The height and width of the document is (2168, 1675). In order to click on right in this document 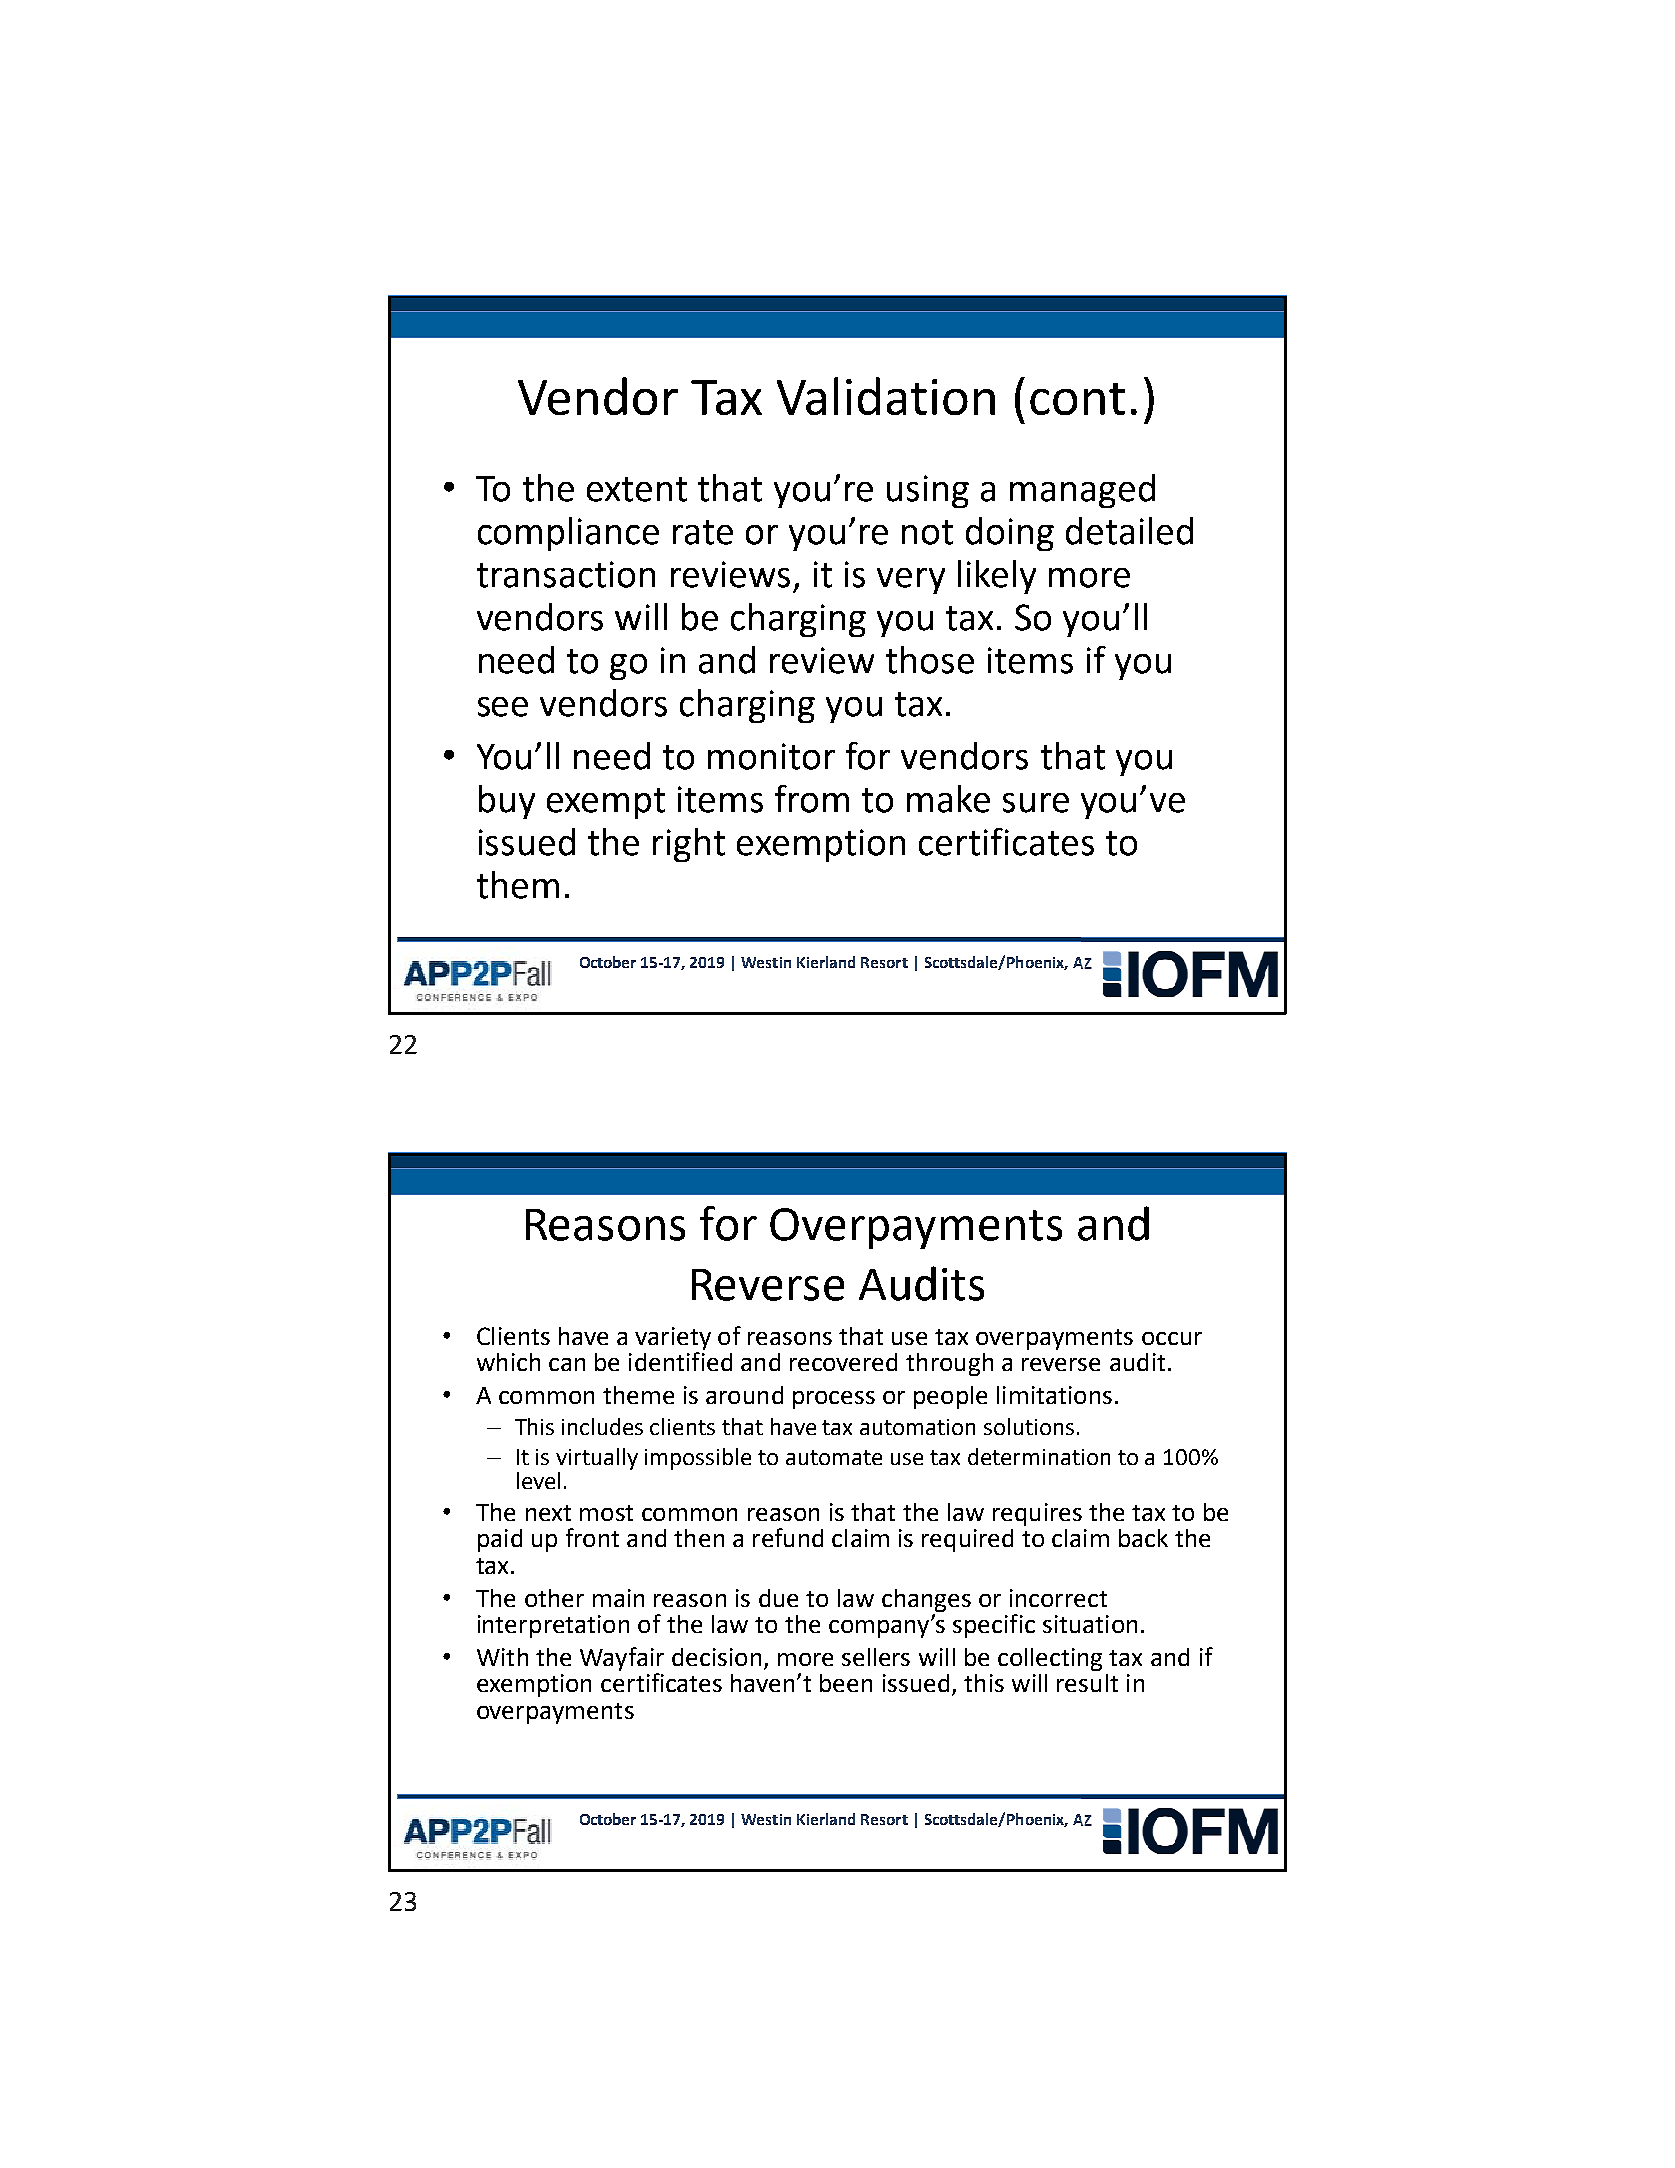, I will do `click(689, 845)`.
